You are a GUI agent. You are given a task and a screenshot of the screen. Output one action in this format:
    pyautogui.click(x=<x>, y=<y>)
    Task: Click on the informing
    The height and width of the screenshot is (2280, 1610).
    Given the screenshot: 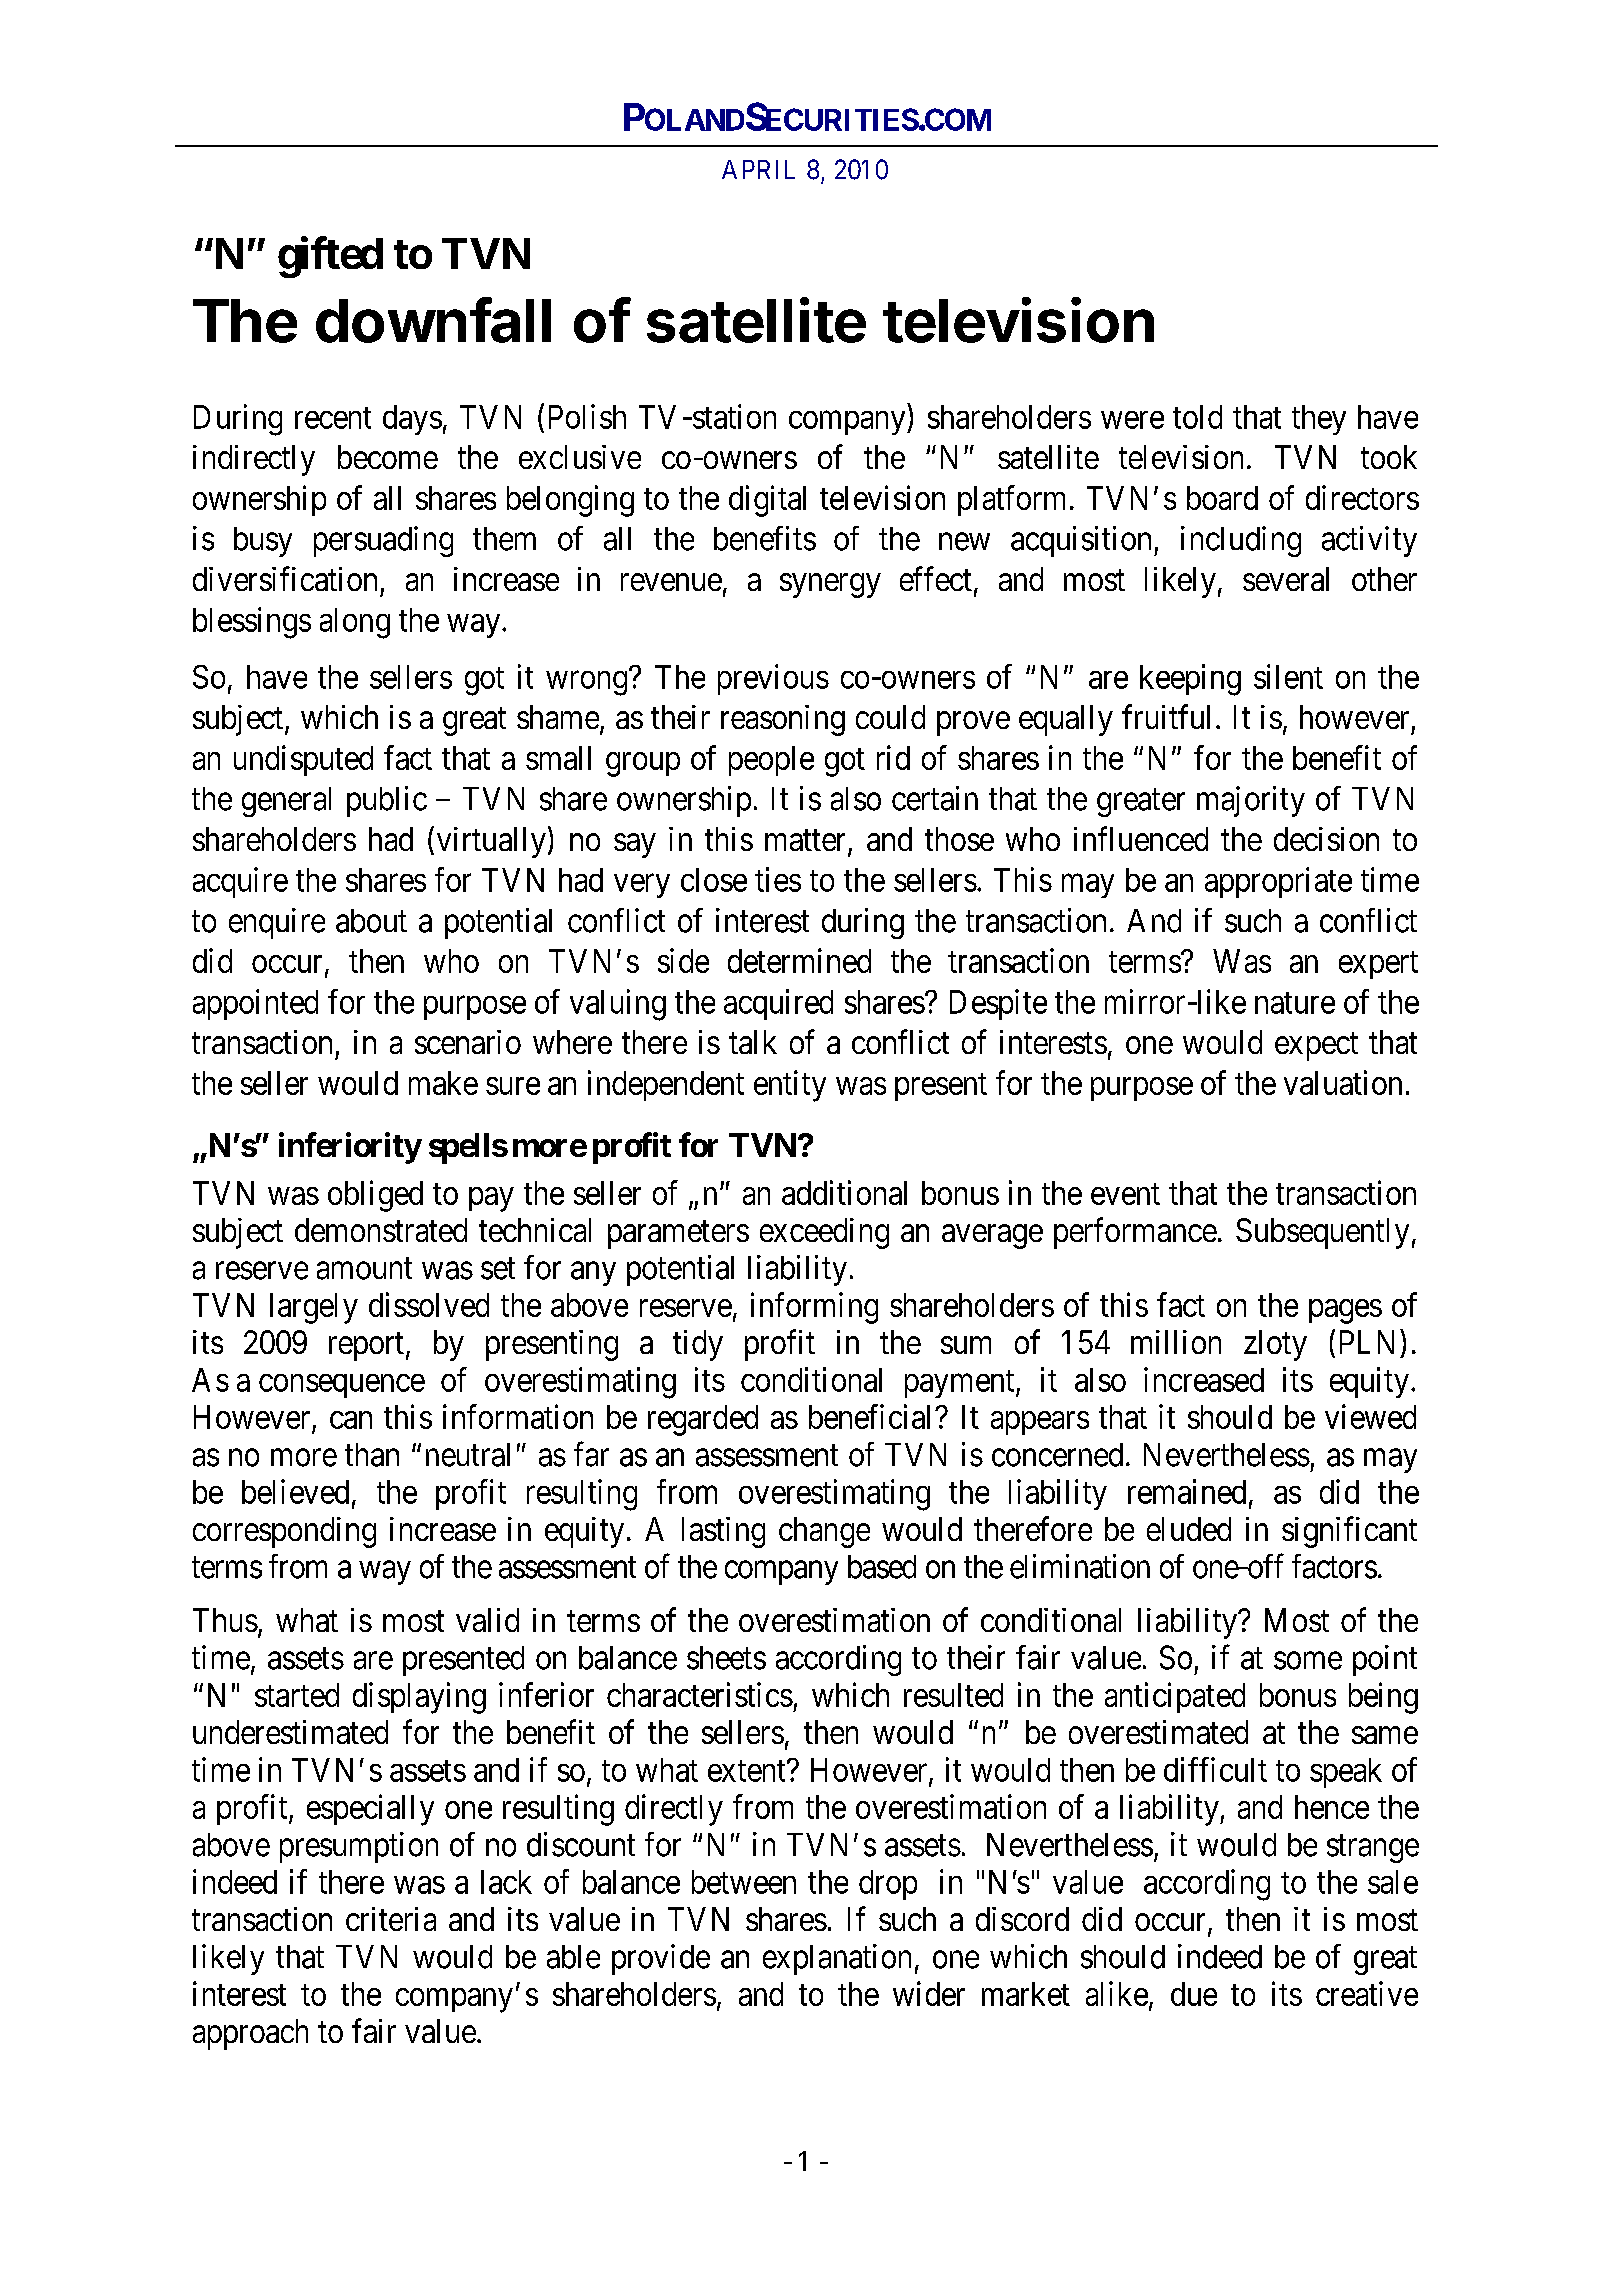 What is the action you would take?
    pyautogui.click(x=814, y=1308)
